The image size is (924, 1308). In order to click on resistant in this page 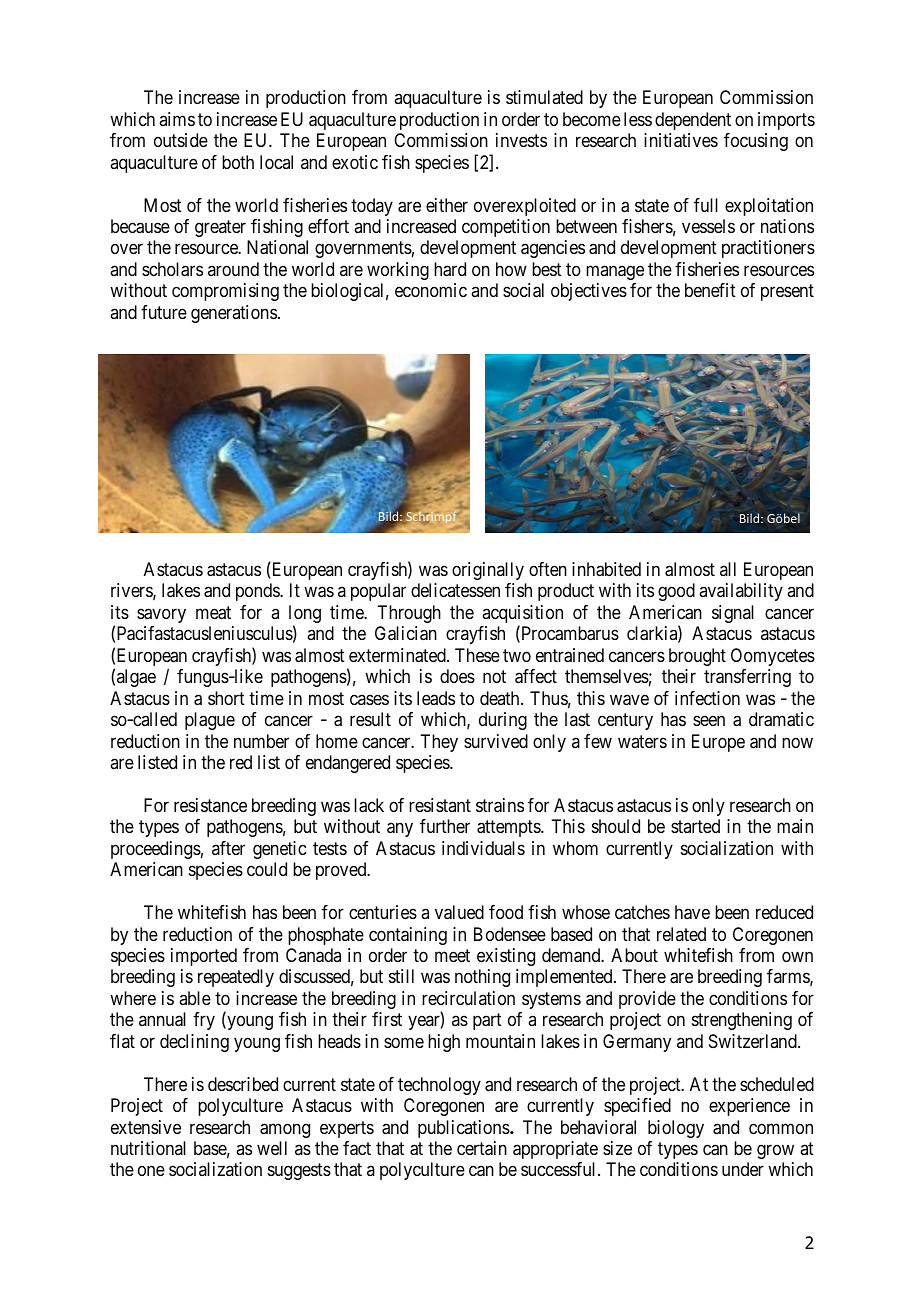, I will do `click(440, 805)`.
